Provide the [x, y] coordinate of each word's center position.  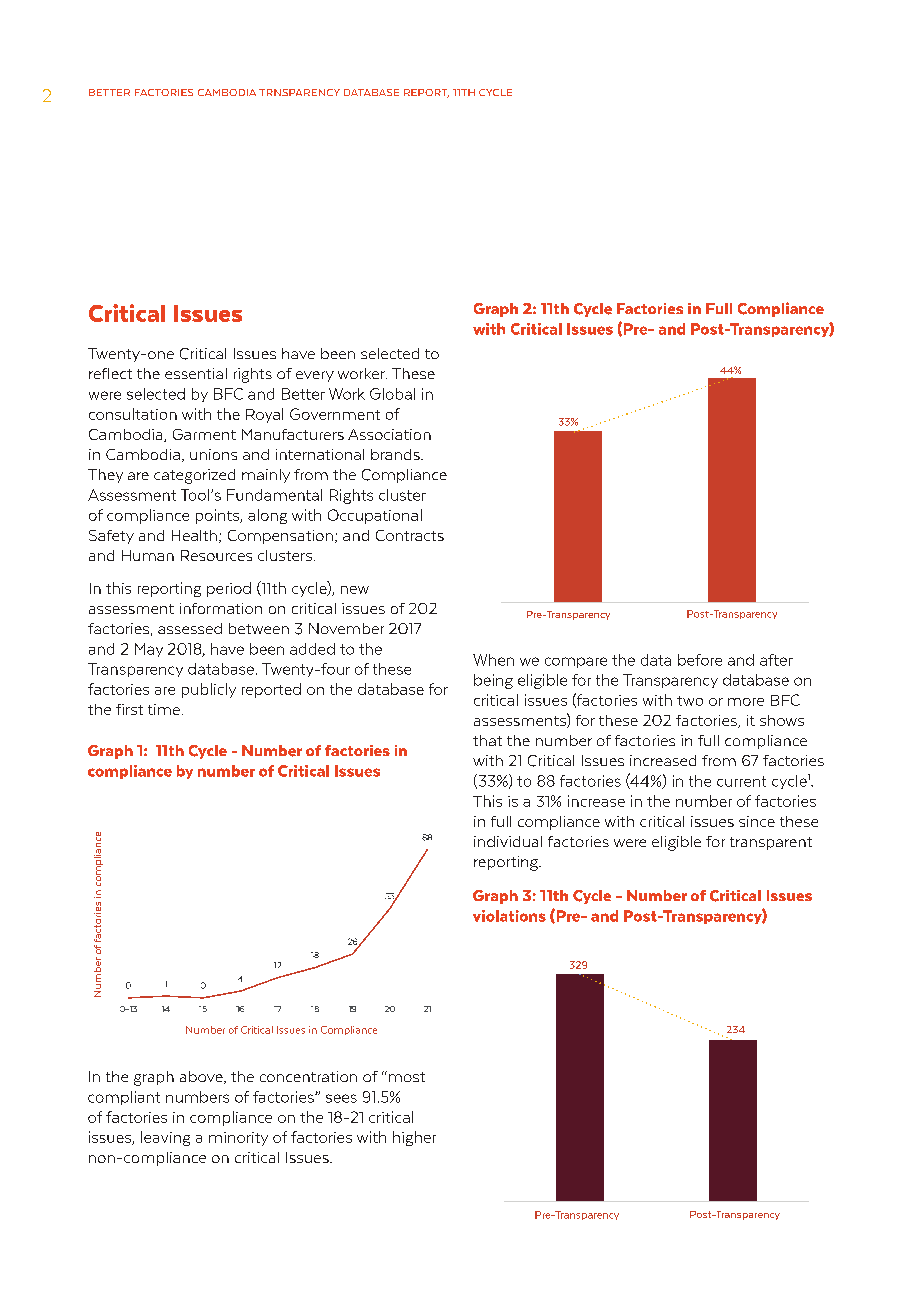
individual [508, 841]
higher [414, 1138]
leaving [165, 1138]
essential [196, 373]
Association [389, 434]
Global [392, 394]
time [164, 709]
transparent [771, 843]
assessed [190, 628]
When [493, 660]
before [700, 660]
